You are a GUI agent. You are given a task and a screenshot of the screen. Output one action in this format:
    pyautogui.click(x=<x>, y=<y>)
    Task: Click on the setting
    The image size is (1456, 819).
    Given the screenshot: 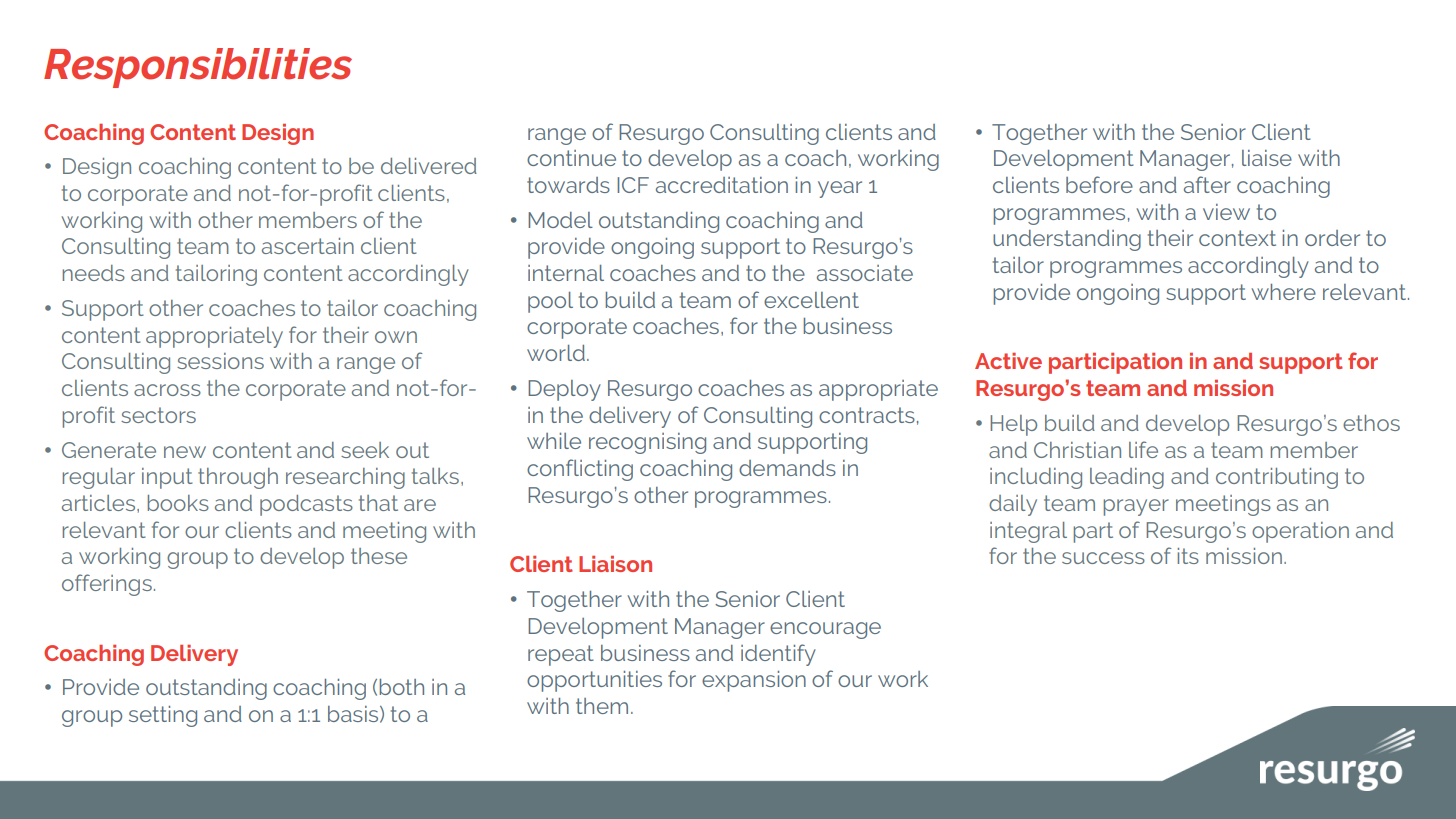 What is the action you would take?
    pyautogui.click(x=163, y=716)
